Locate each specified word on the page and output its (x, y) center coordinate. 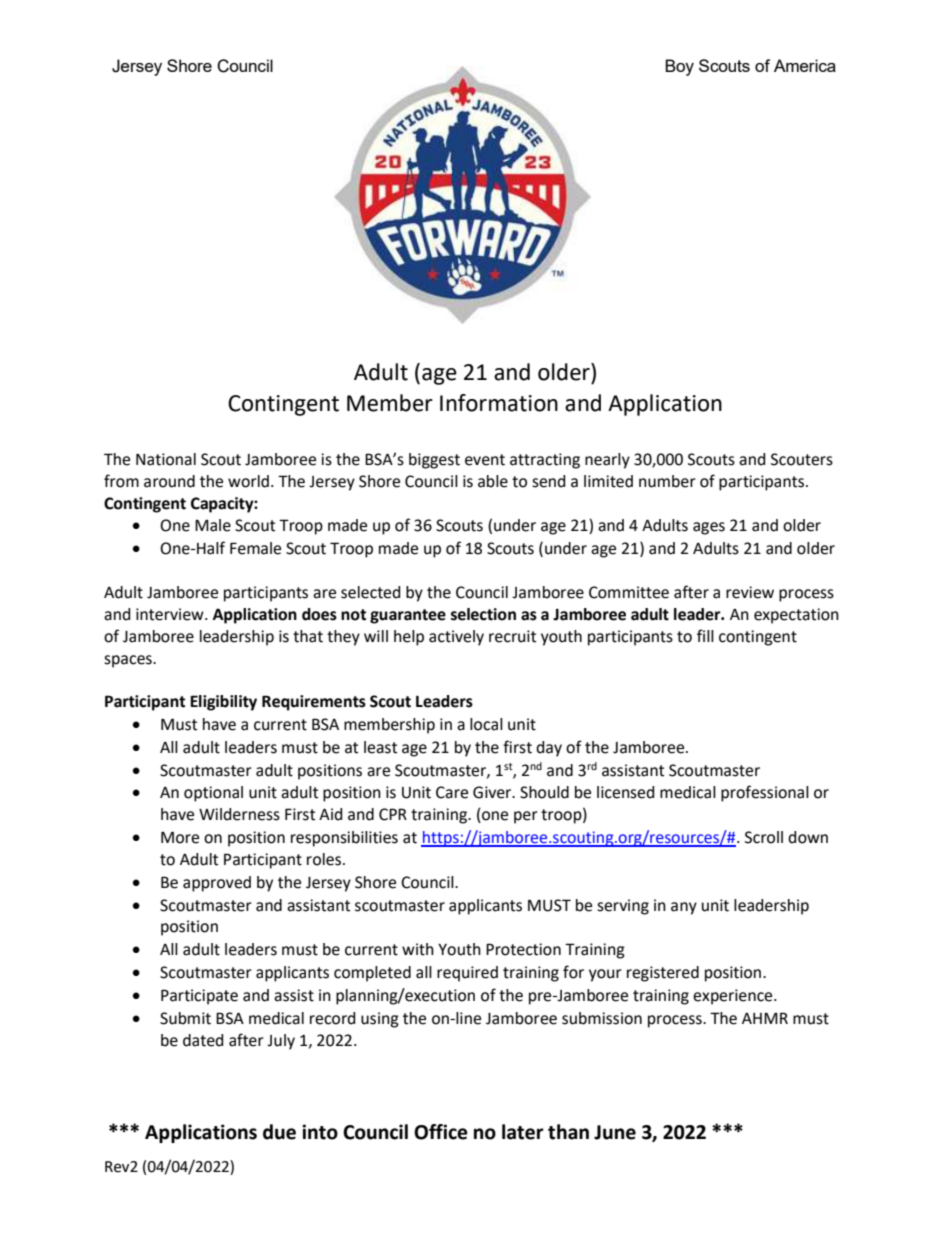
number (667, 481)
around (169, 481)
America (805, 65)
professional (765, 793)
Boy (679, 67)
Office (441, 1132)
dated (203, 1040)
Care (452, 792)
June (615, 1132)
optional (213, 794)
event (485, 460)
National (166, 459)
